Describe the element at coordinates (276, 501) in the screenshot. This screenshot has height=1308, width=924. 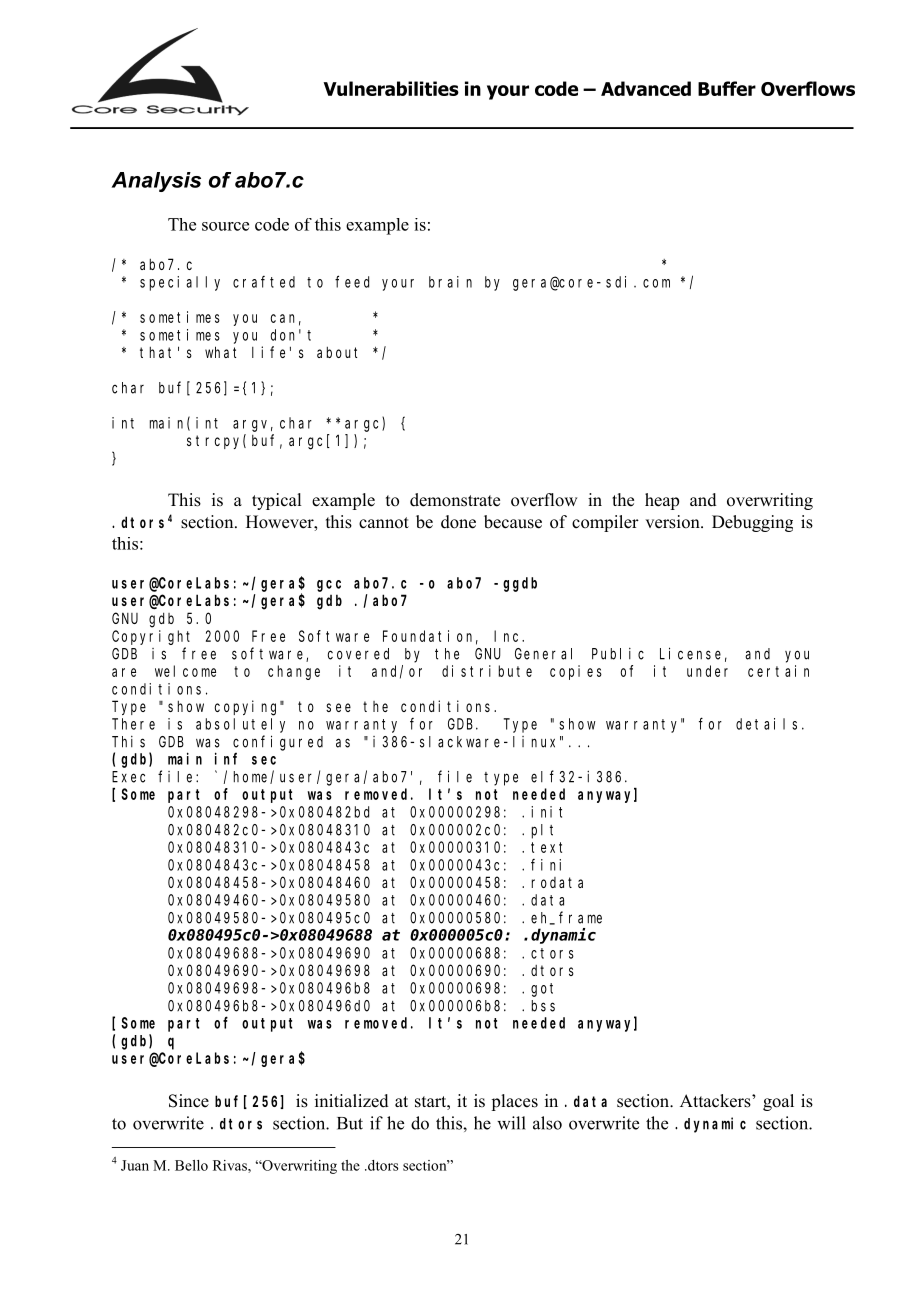
I see `typical` at that location.
